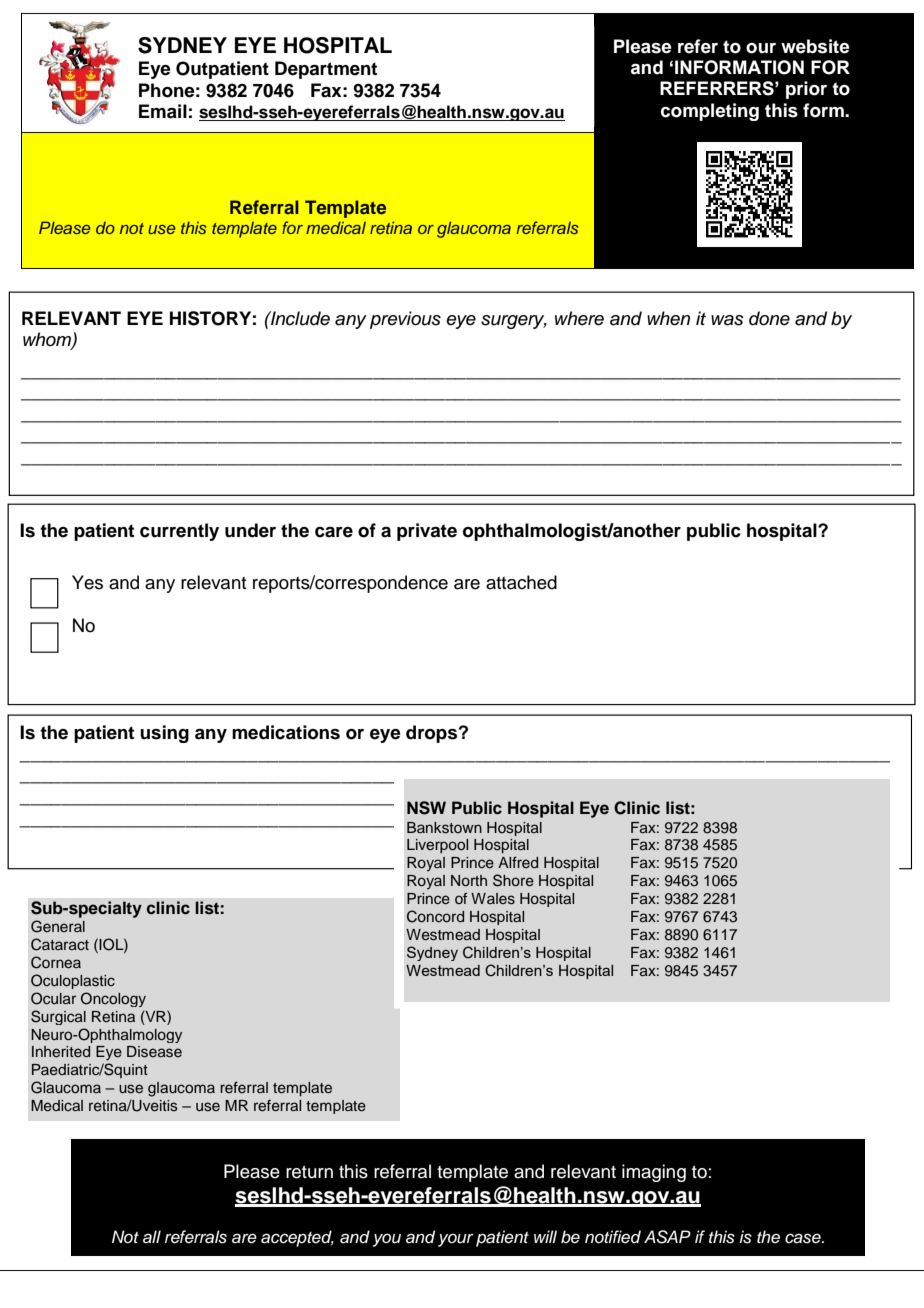 This image has height=1308, width=924. What do you see at coordinates (431, 734) in the image?
I see `drops` at bounding box center [431, 734].
